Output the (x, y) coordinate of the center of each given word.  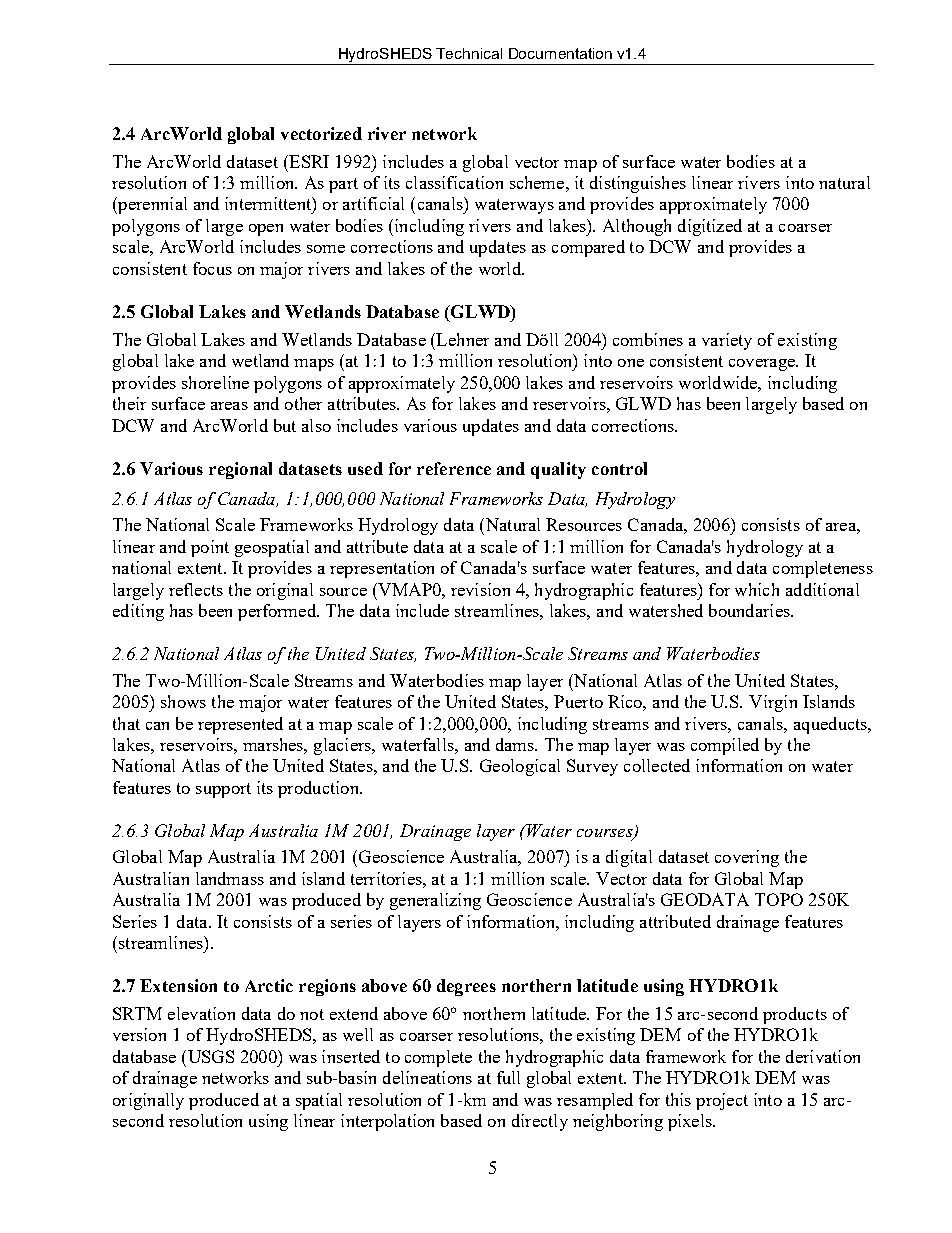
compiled (725, 746)
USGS (209, 1056)
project (722, 1101)
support (223, 790)
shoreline (215, 382)
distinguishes (638, 184)
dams (516, 744)
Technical (469, 53)
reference (454, 468)
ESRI (308, 161)
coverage (763, 365)
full (508, 1077)
